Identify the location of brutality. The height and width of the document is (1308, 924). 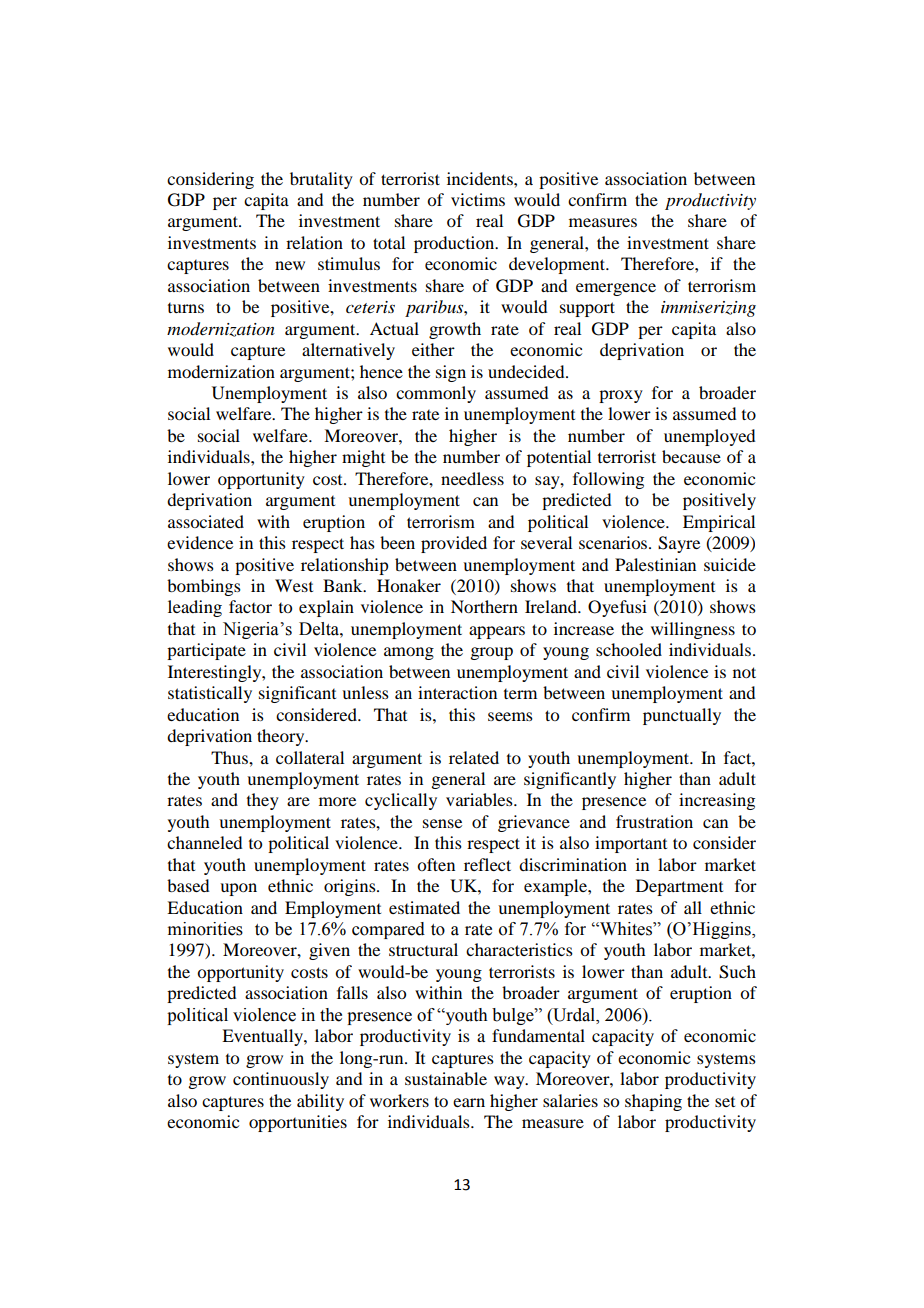
(321, 180).
